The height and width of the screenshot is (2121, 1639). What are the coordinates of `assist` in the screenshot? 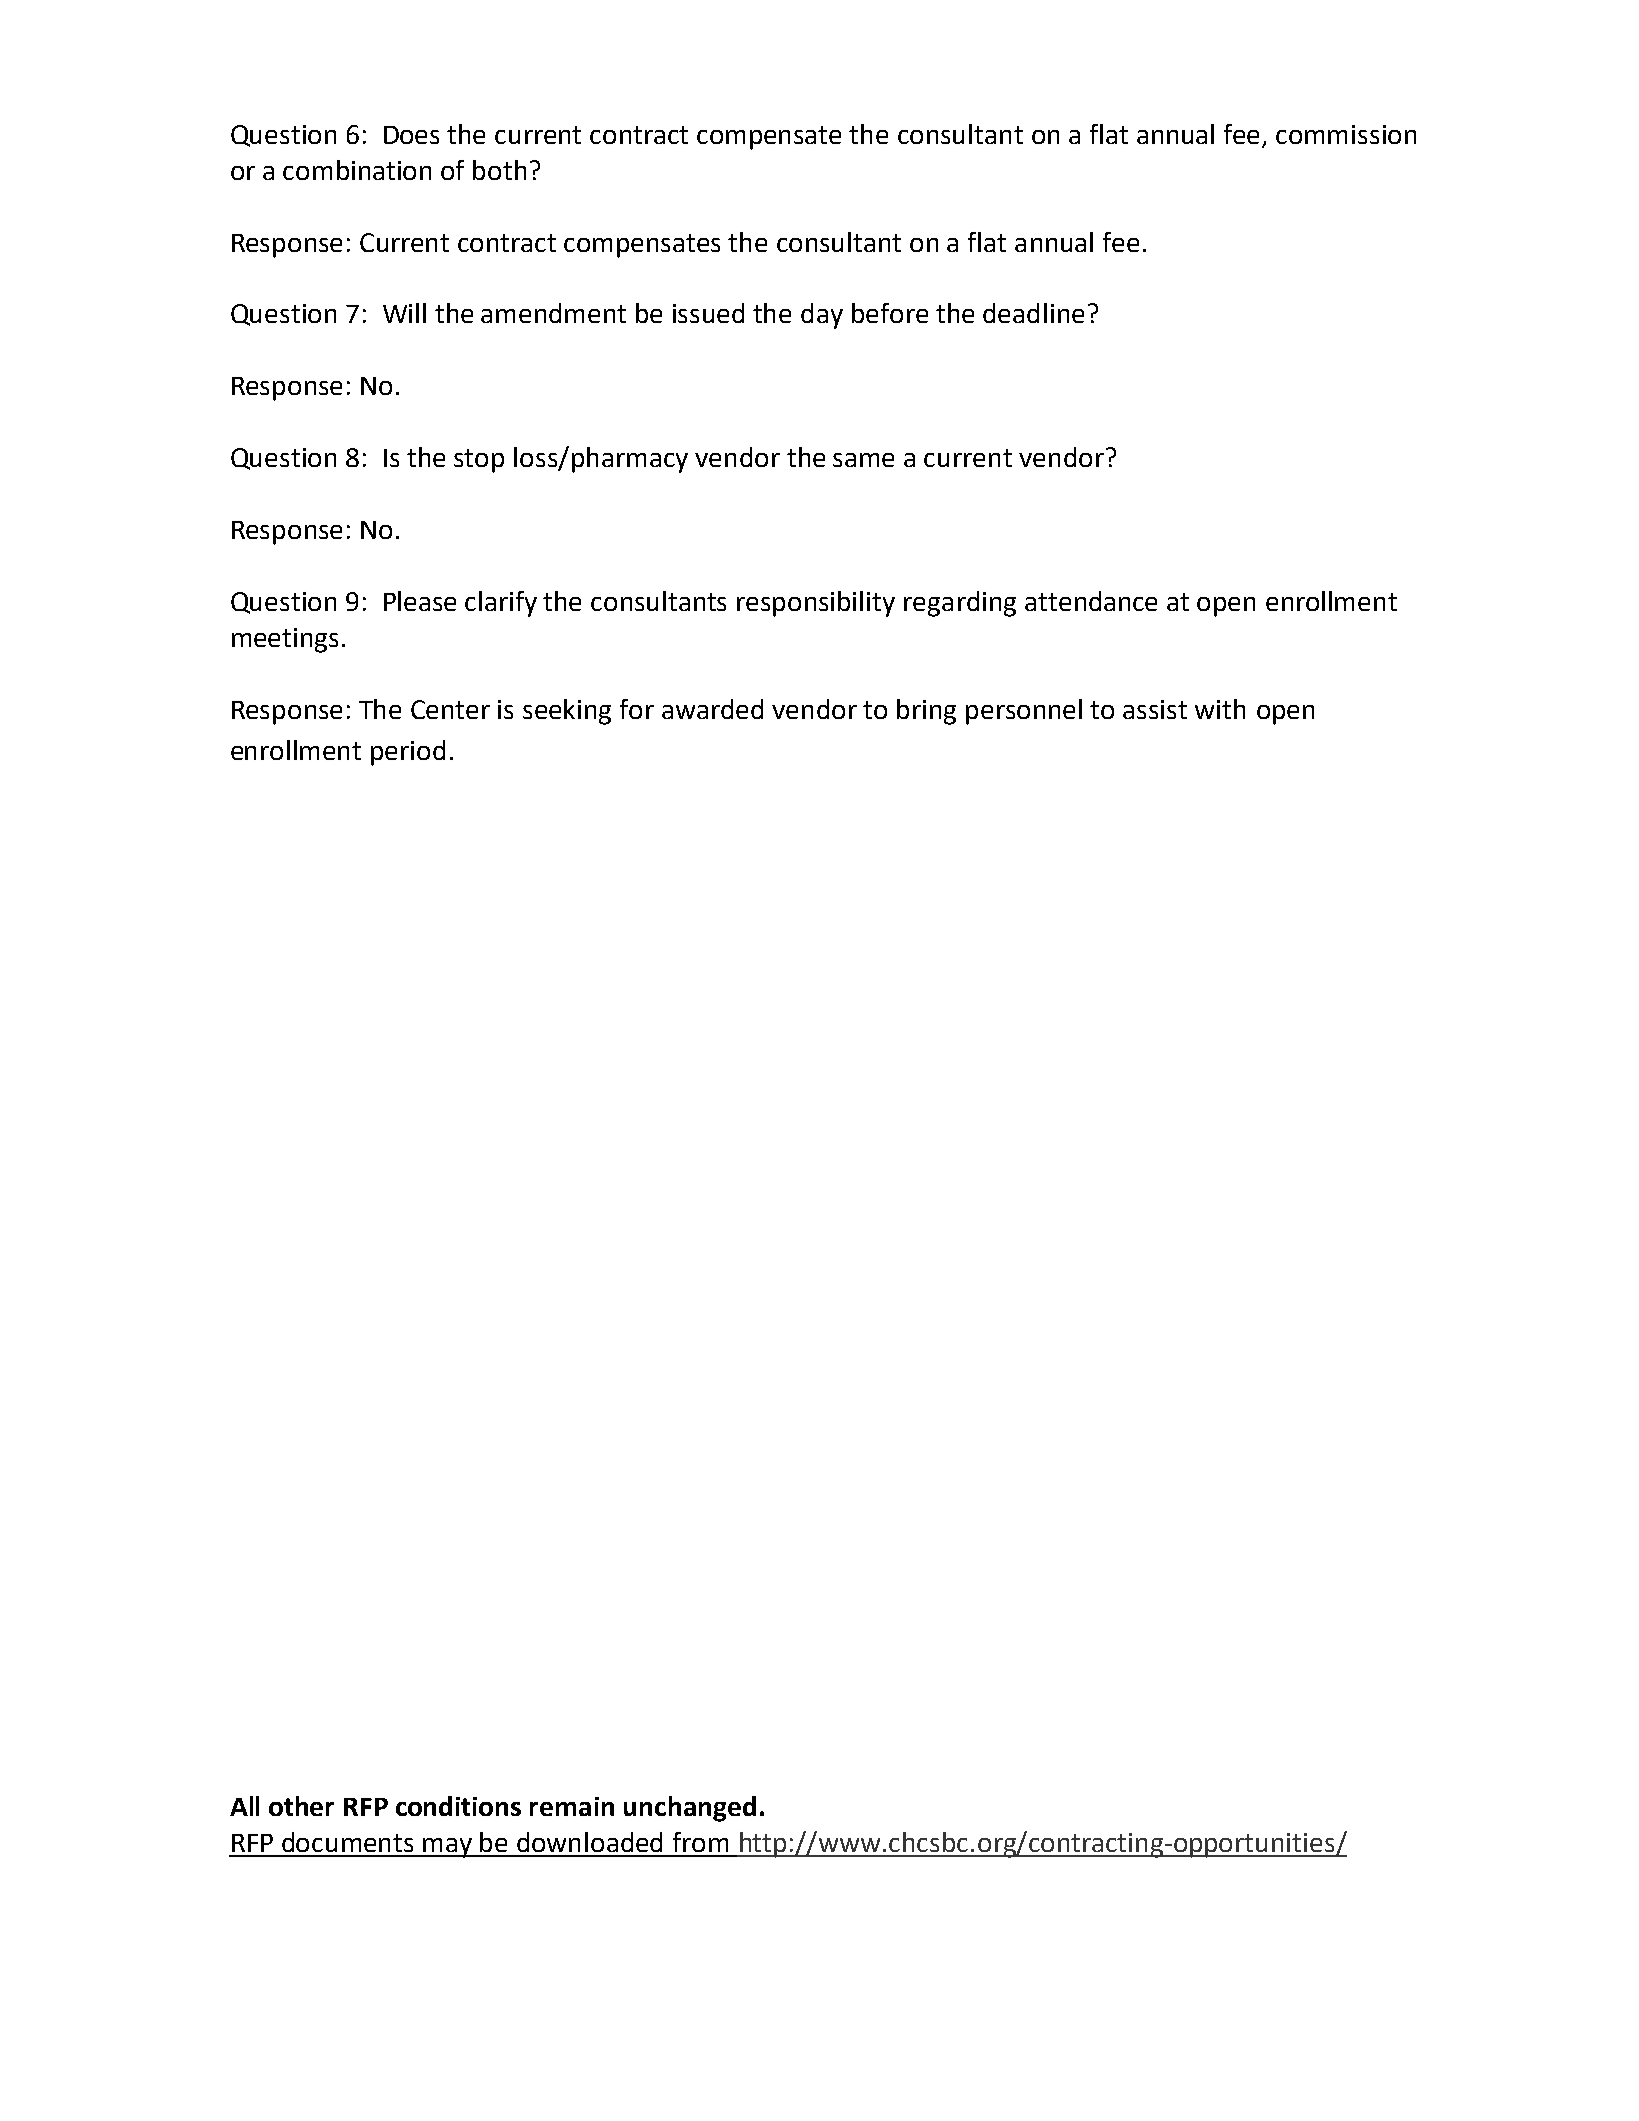 It's located at (1155, 709).
